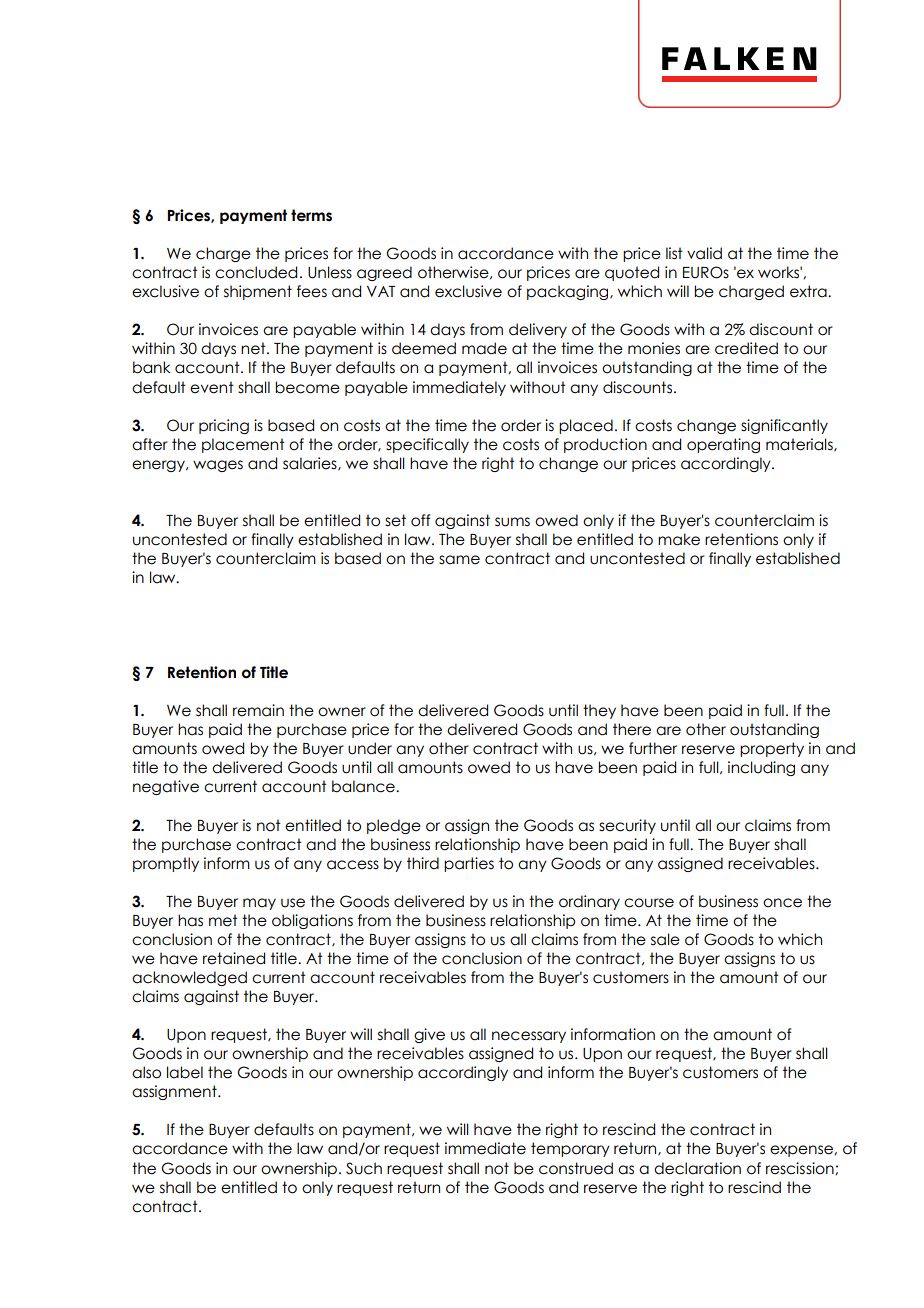 The height and width of the document is (1308, 924). I want to click on agreed, so click(384, 273).
